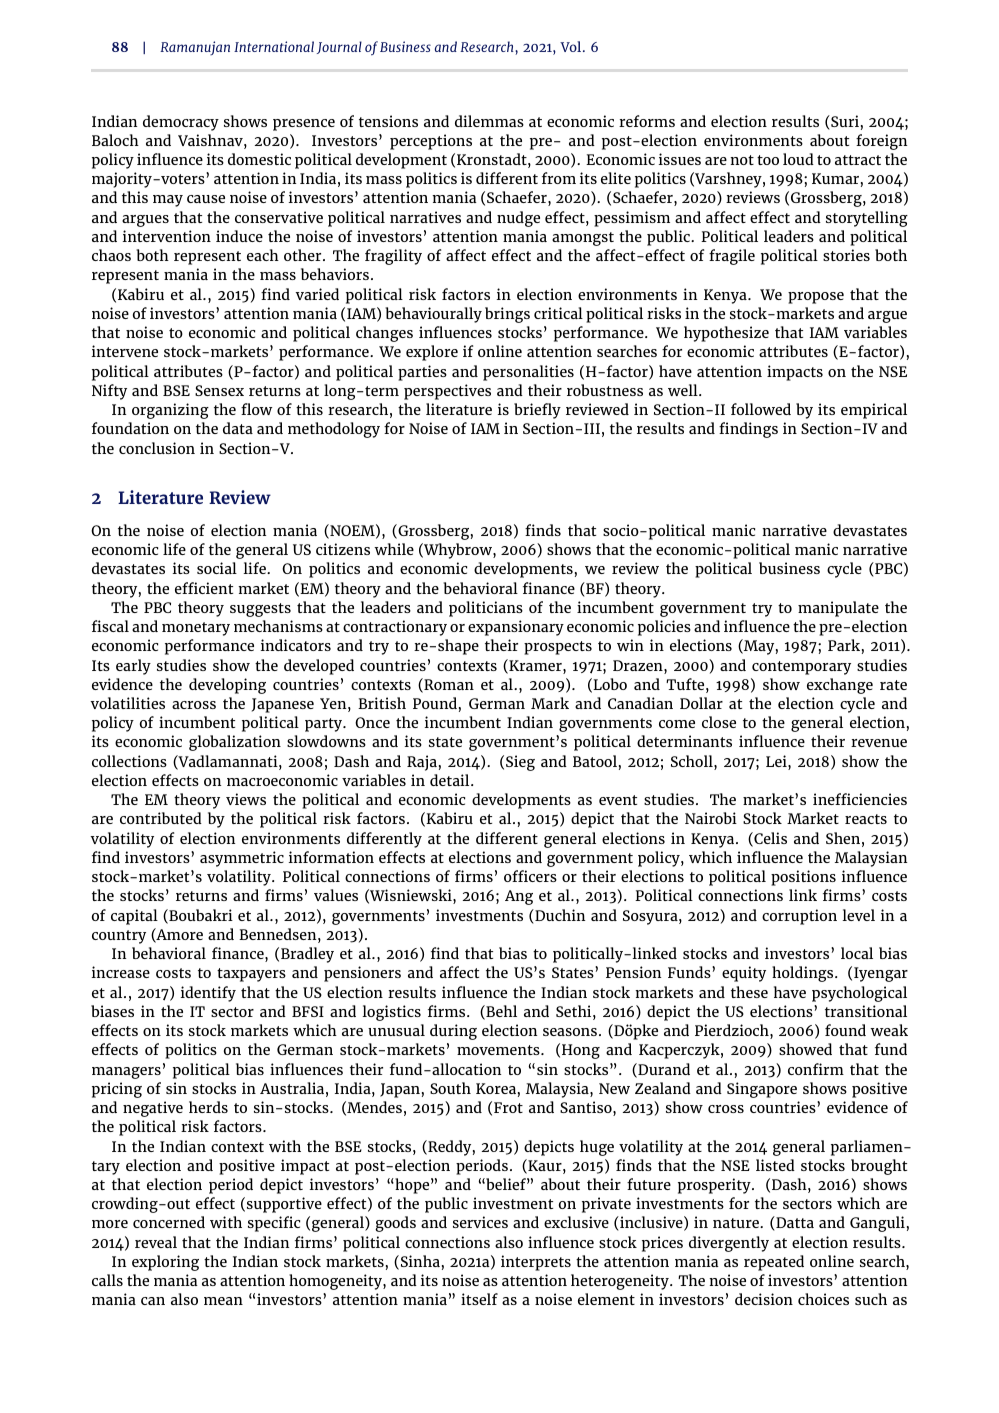  I want to click on officers, so click(530, 876).
